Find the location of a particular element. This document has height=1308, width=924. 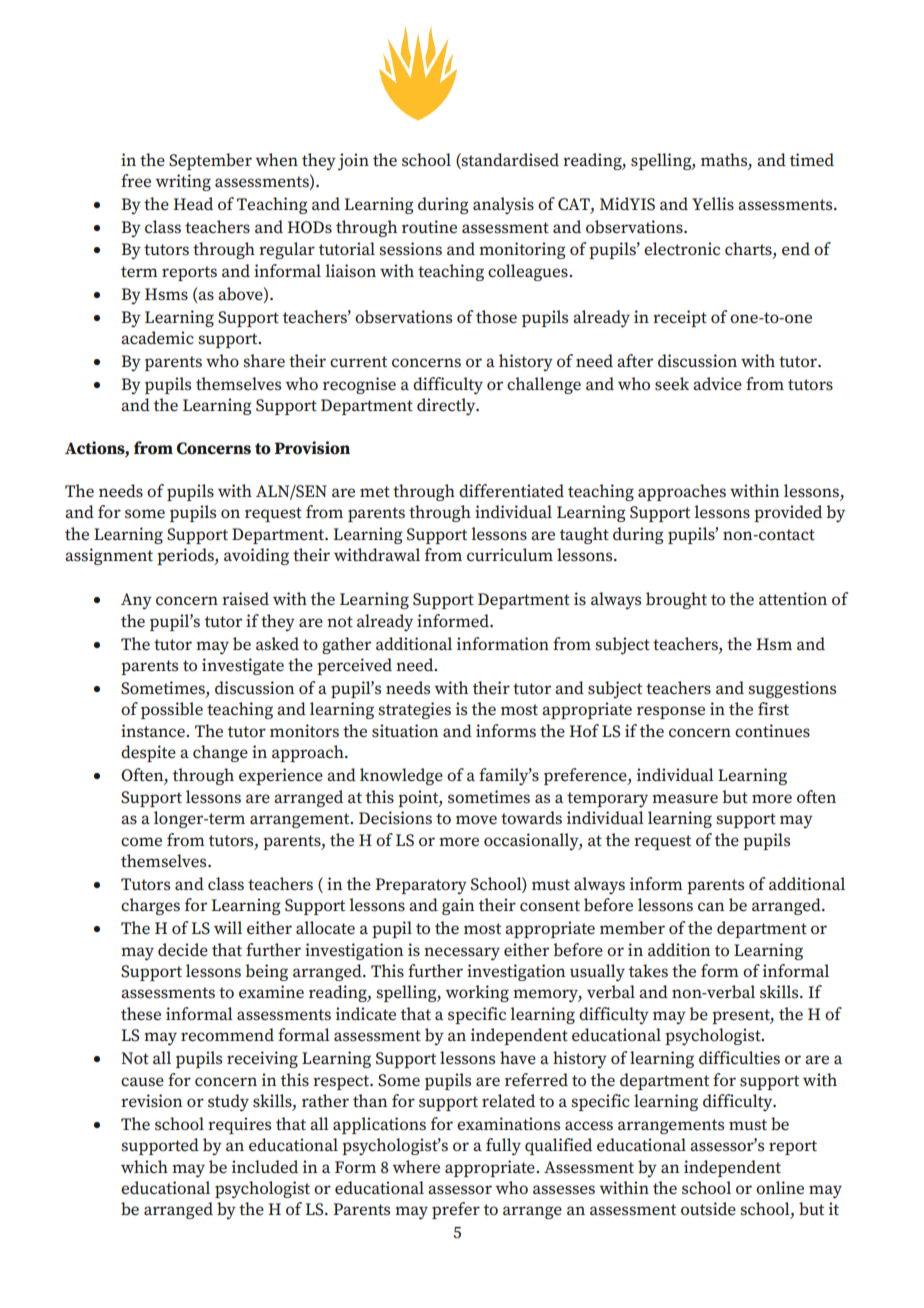

first is located at coordinates (773, 709).
